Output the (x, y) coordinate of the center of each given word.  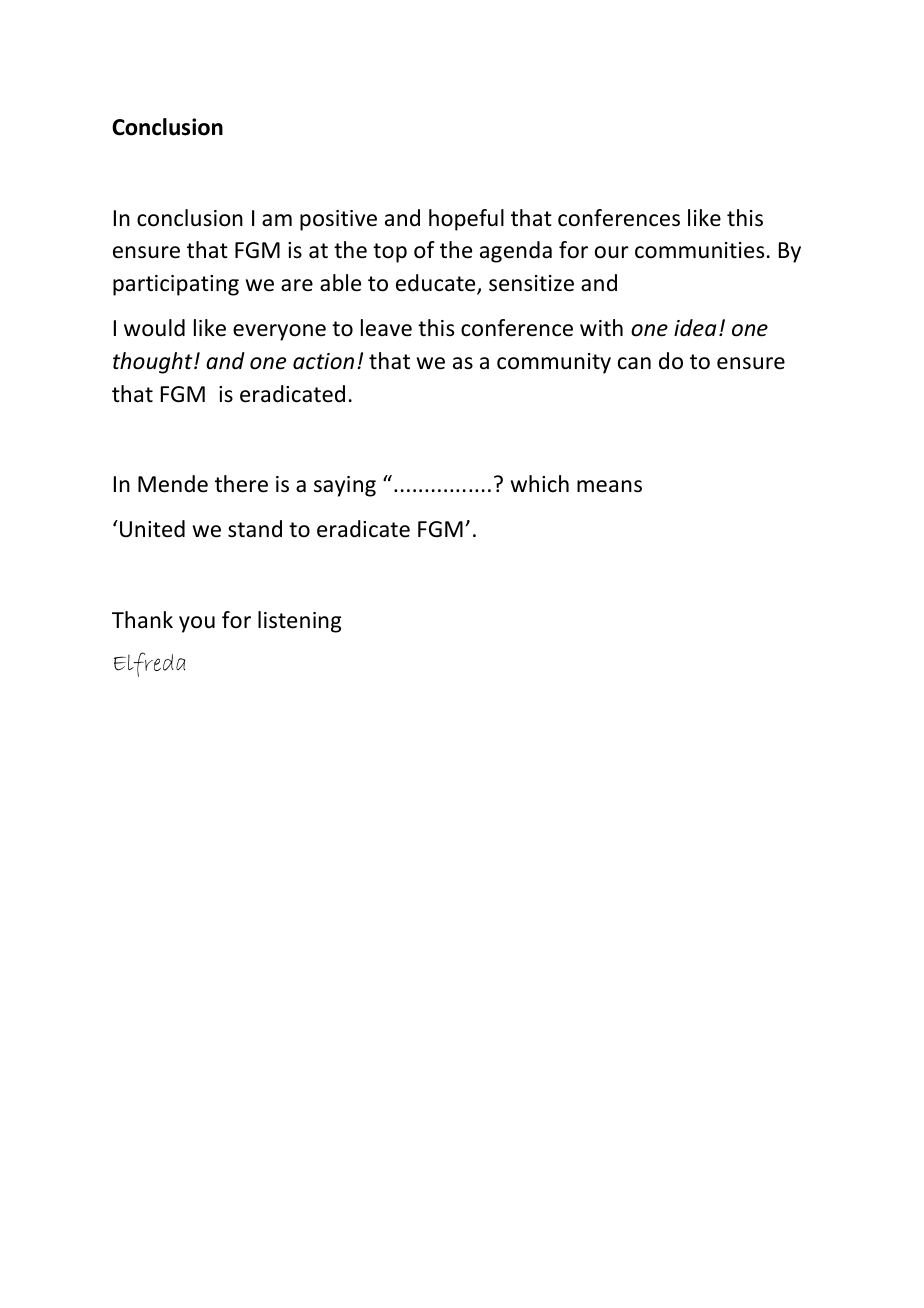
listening (299, 622)
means (609, 486)
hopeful (466, 220)
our (612, 252)
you (197, 624)
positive (338, 220)
